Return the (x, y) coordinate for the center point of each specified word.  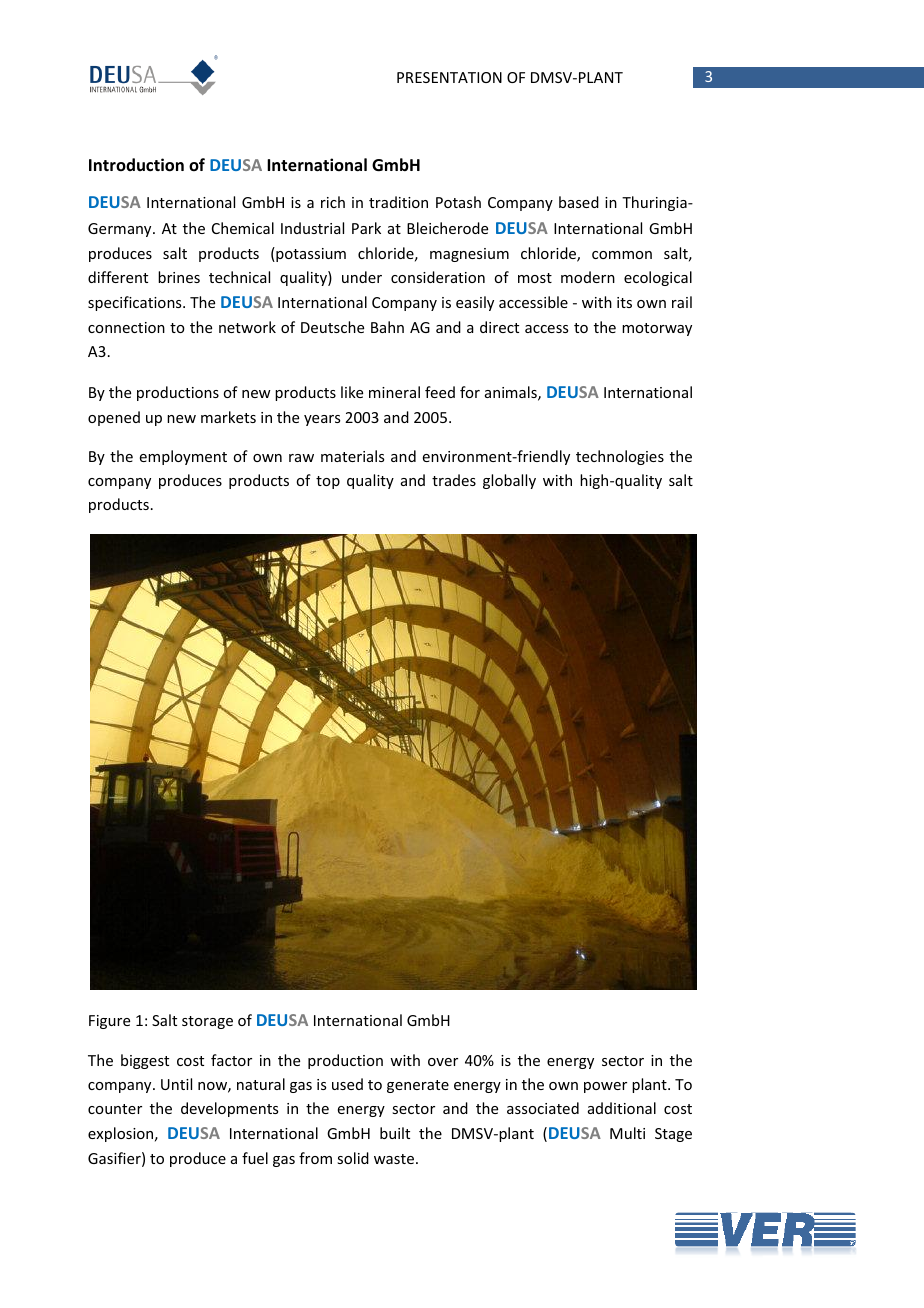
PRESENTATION (449, 77)
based (579, 202)
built (395, 1133)
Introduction (136, 165)
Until (176, 1084)
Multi (627, 1133)
